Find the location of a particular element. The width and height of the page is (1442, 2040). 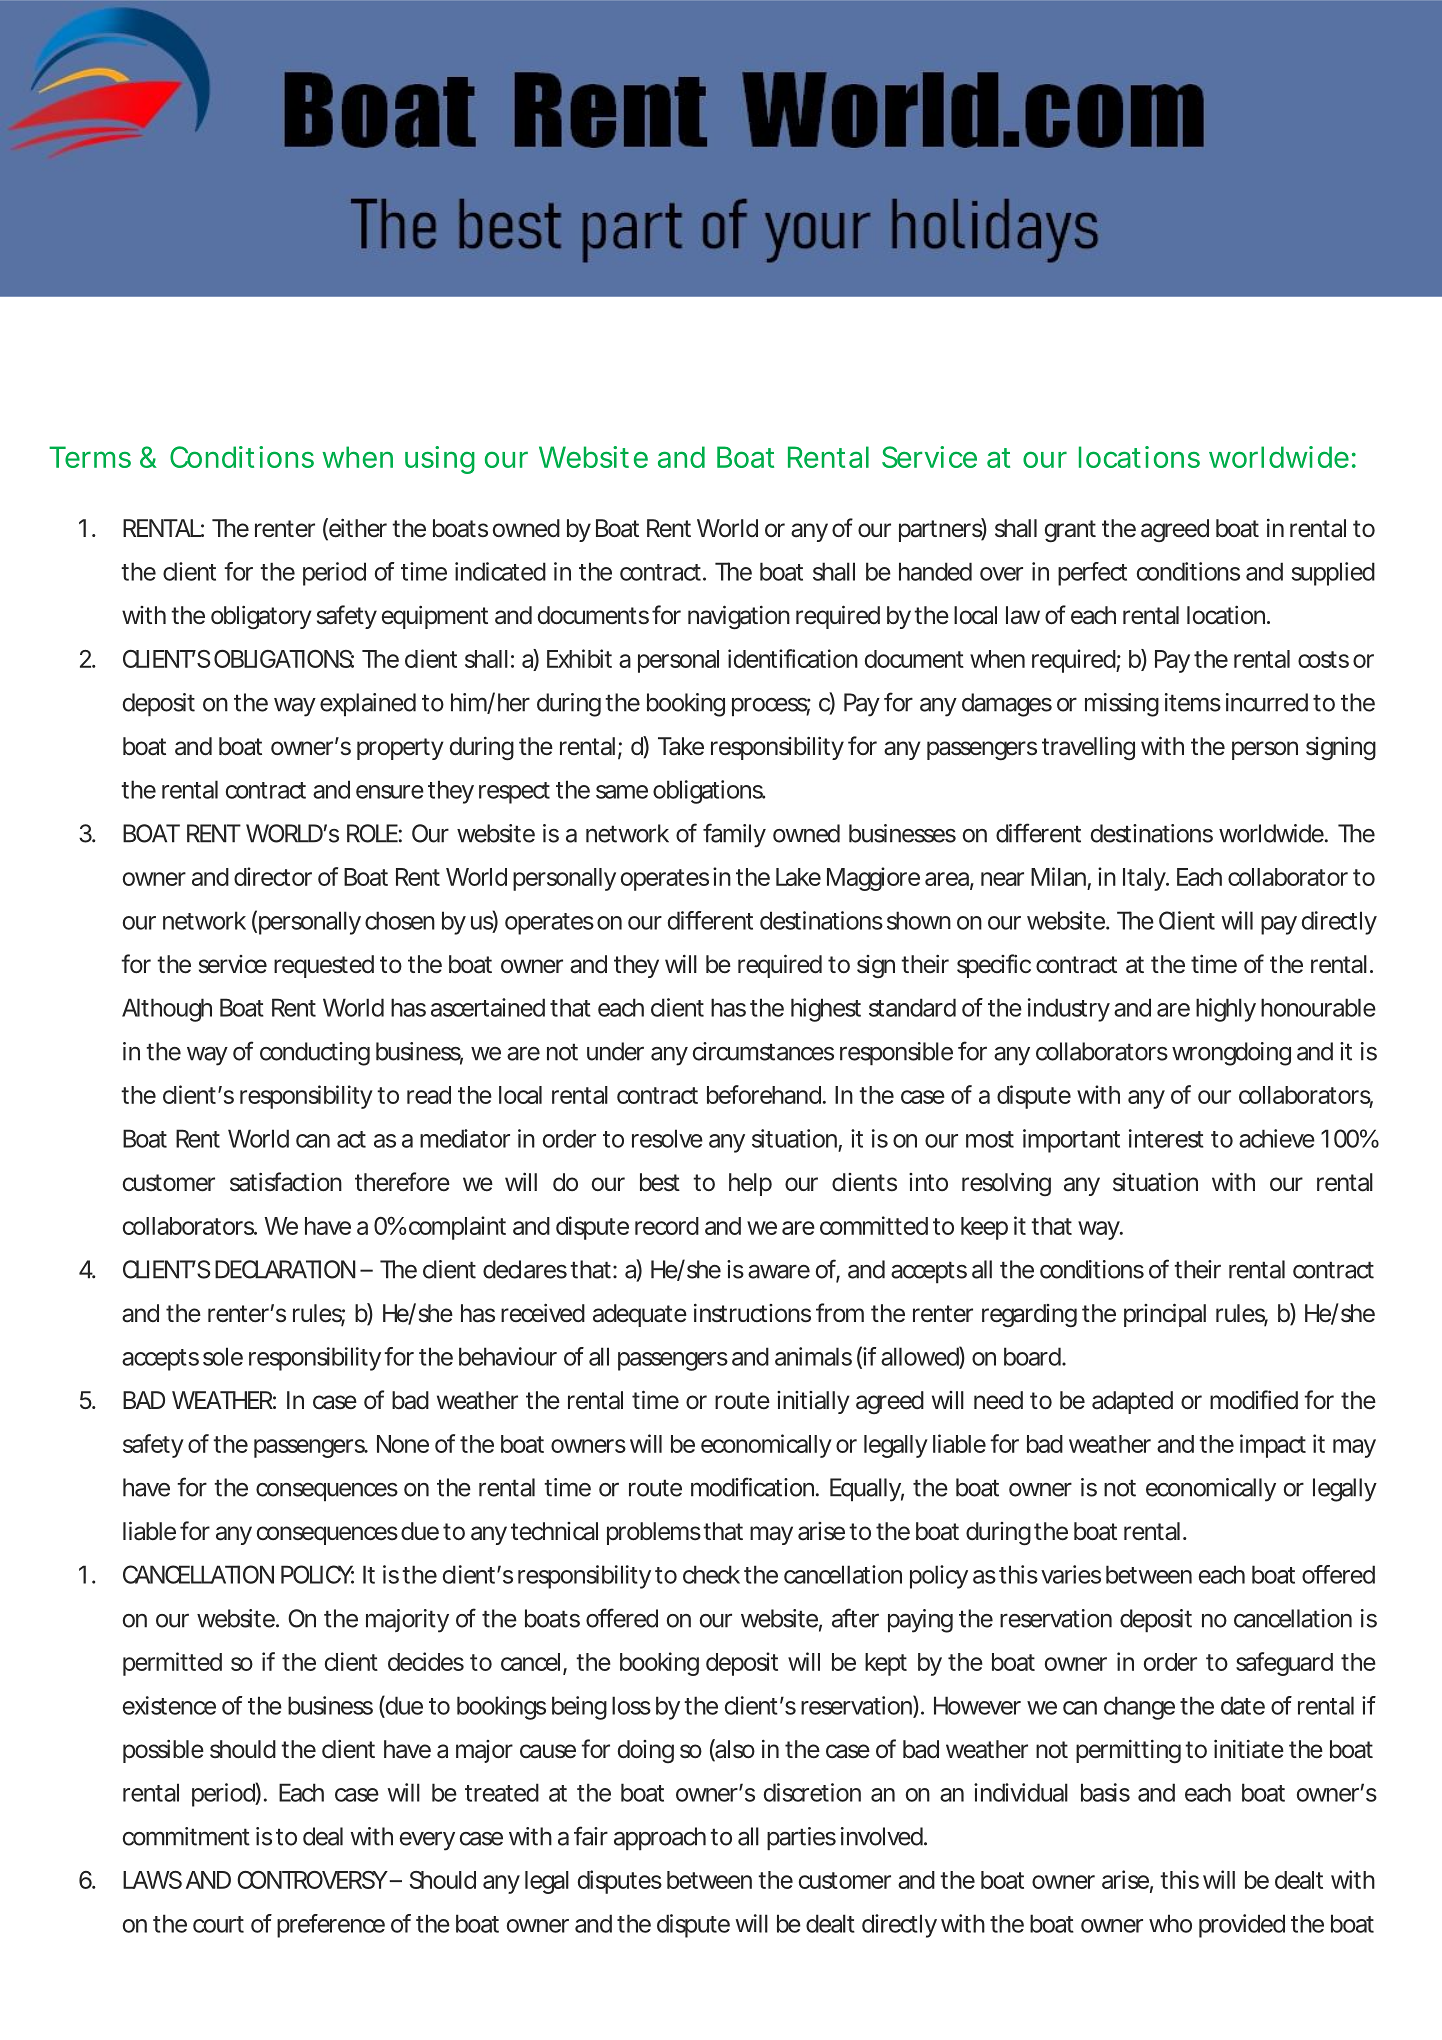

highly is located at coordinates (1226, 1010).
